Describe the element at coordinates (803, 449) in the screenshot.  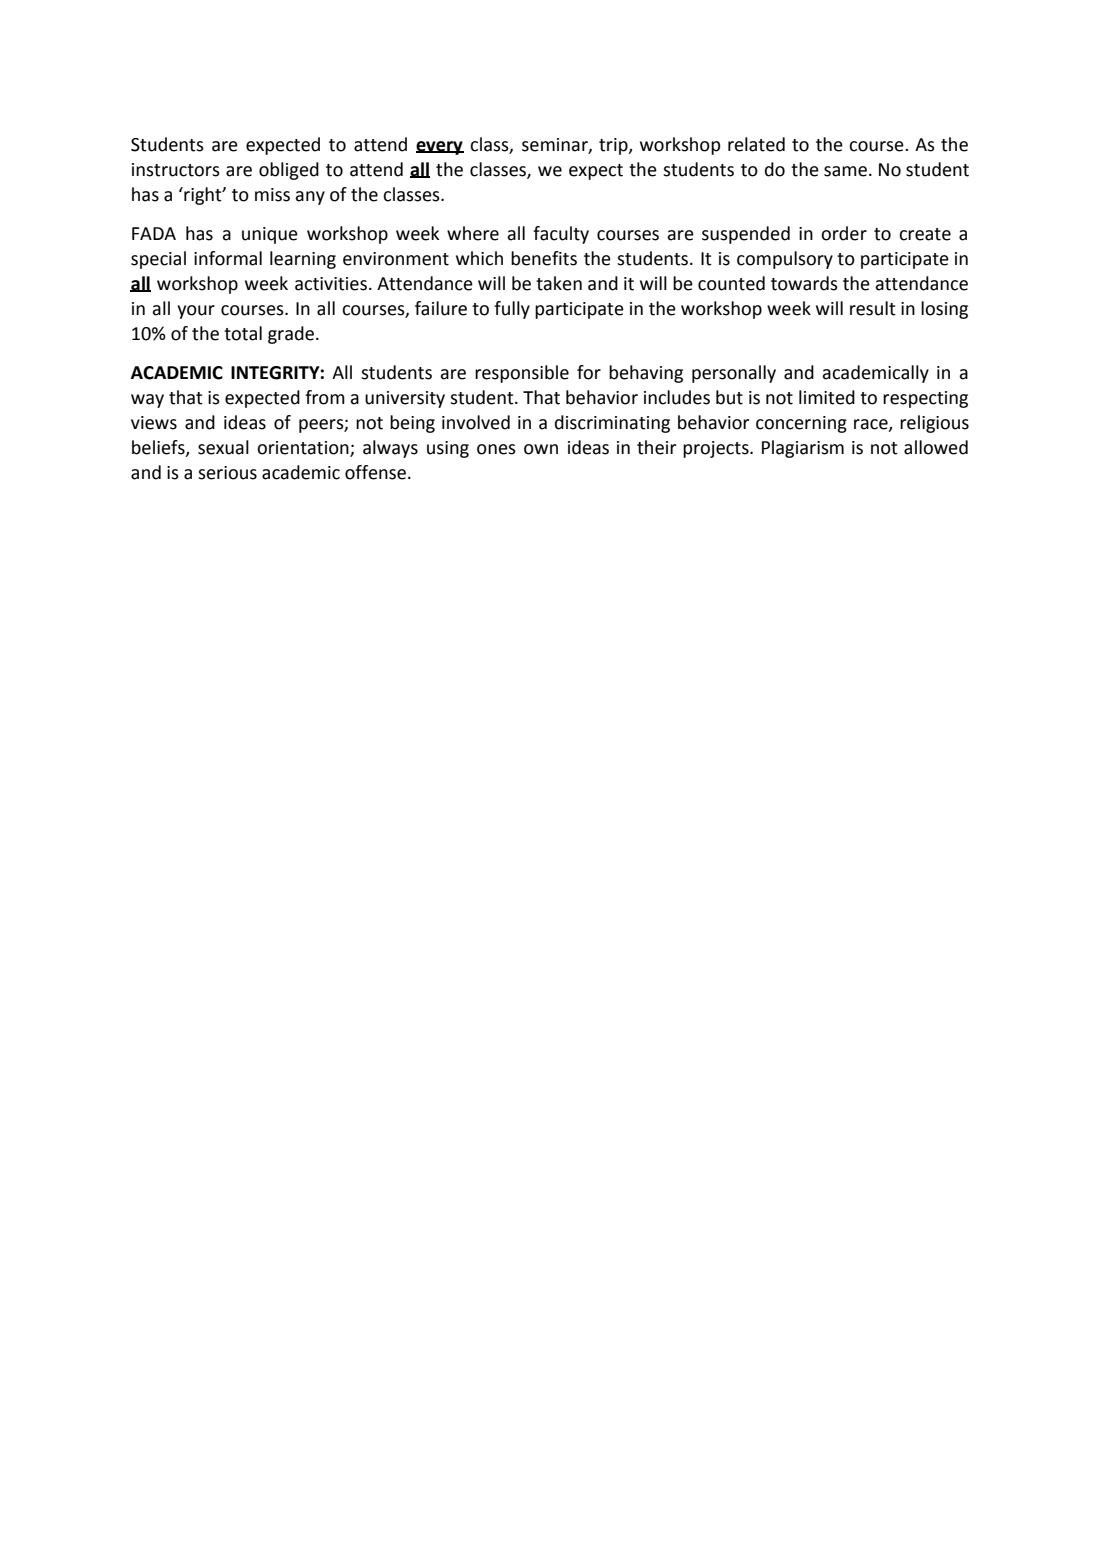
I see `Plagiarism` at that location.
